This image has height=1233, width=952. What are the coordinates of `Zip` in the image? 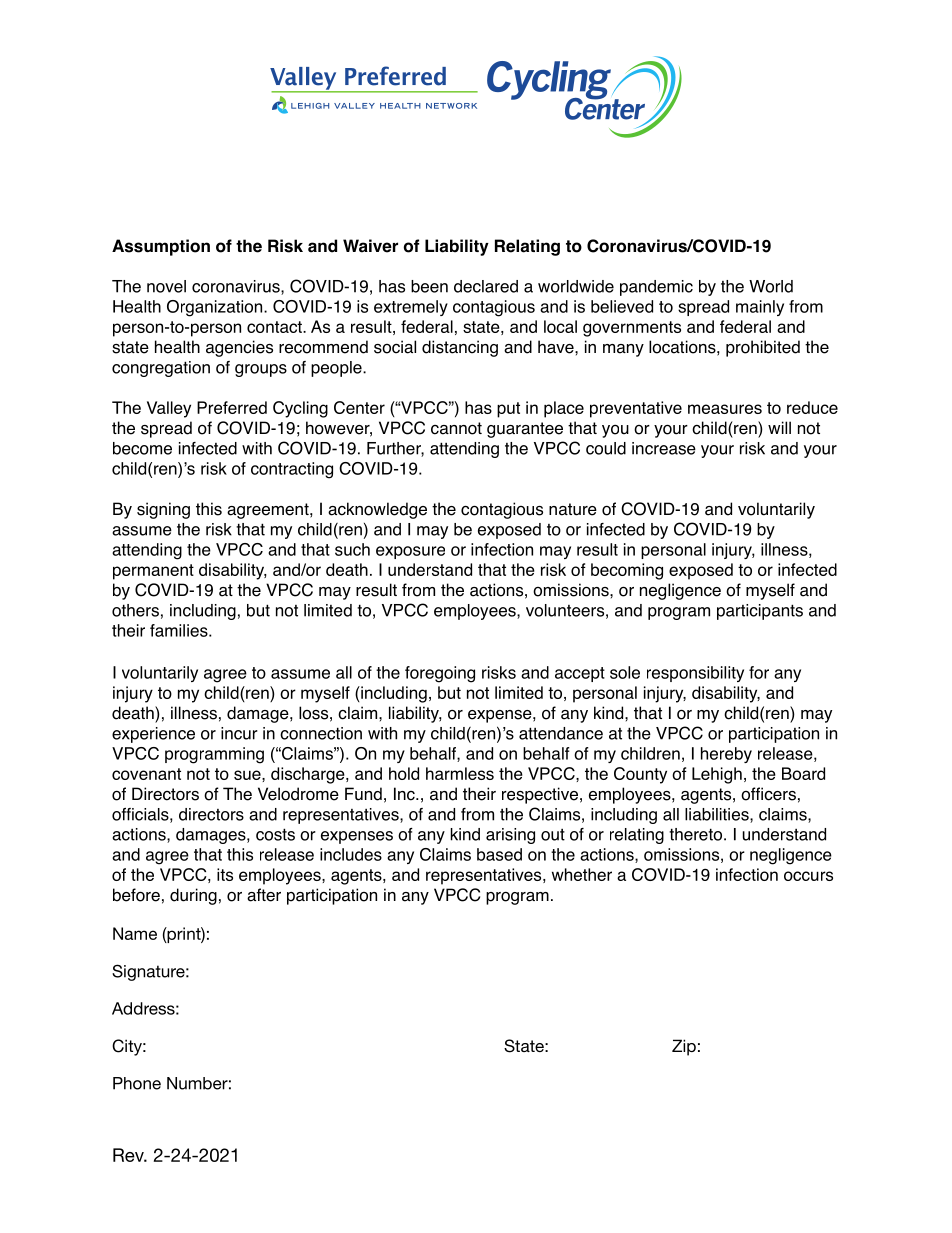 It's located at (684, 1047).
